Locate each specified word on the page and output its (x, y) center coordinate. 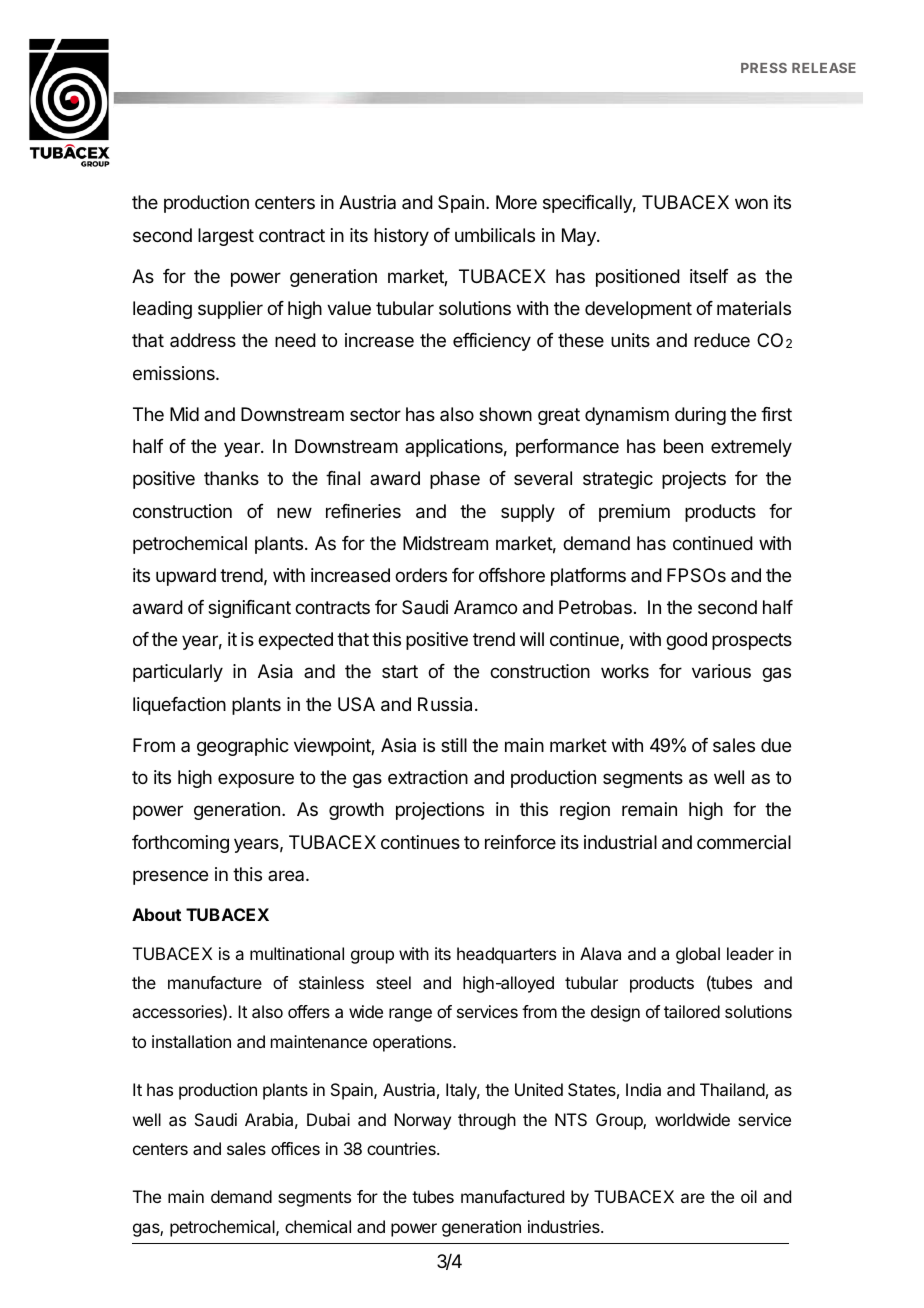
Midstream (445, 543)
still (454, 745)
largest (226, 237)
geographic (243, 747)
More (516, 202)
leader (750, 953)
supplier (230, 310)
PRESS (764, 68)
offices (295, 1148)
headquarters (506, 955)
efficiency (492, 342)
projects (694, 480)
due (776, 745)
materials (754, 308)
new (294, 512)
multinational (297, 953)
